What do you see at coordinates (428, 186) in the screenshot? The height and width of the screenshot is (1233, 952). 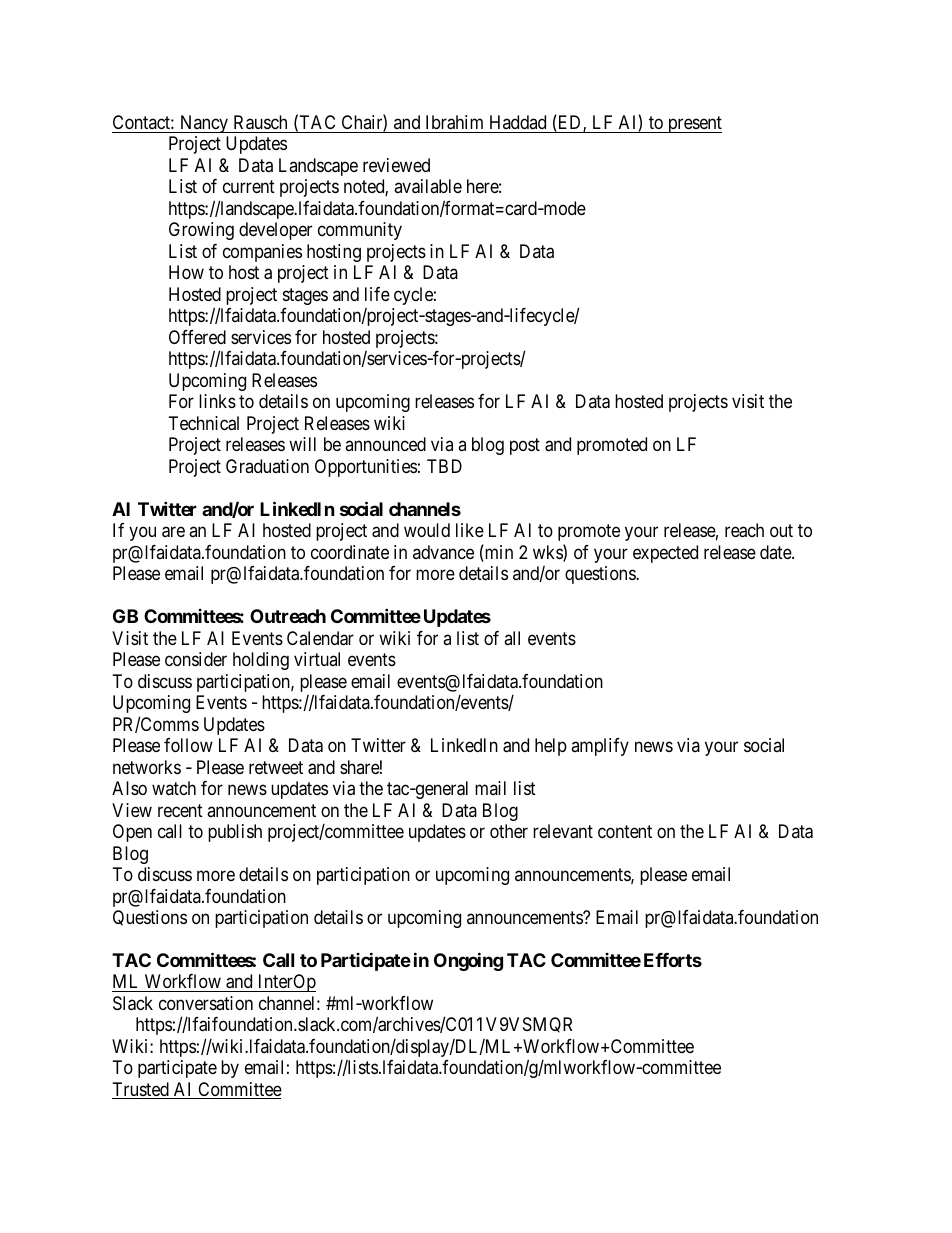 I see `available` at bounding box center [428, 186].
